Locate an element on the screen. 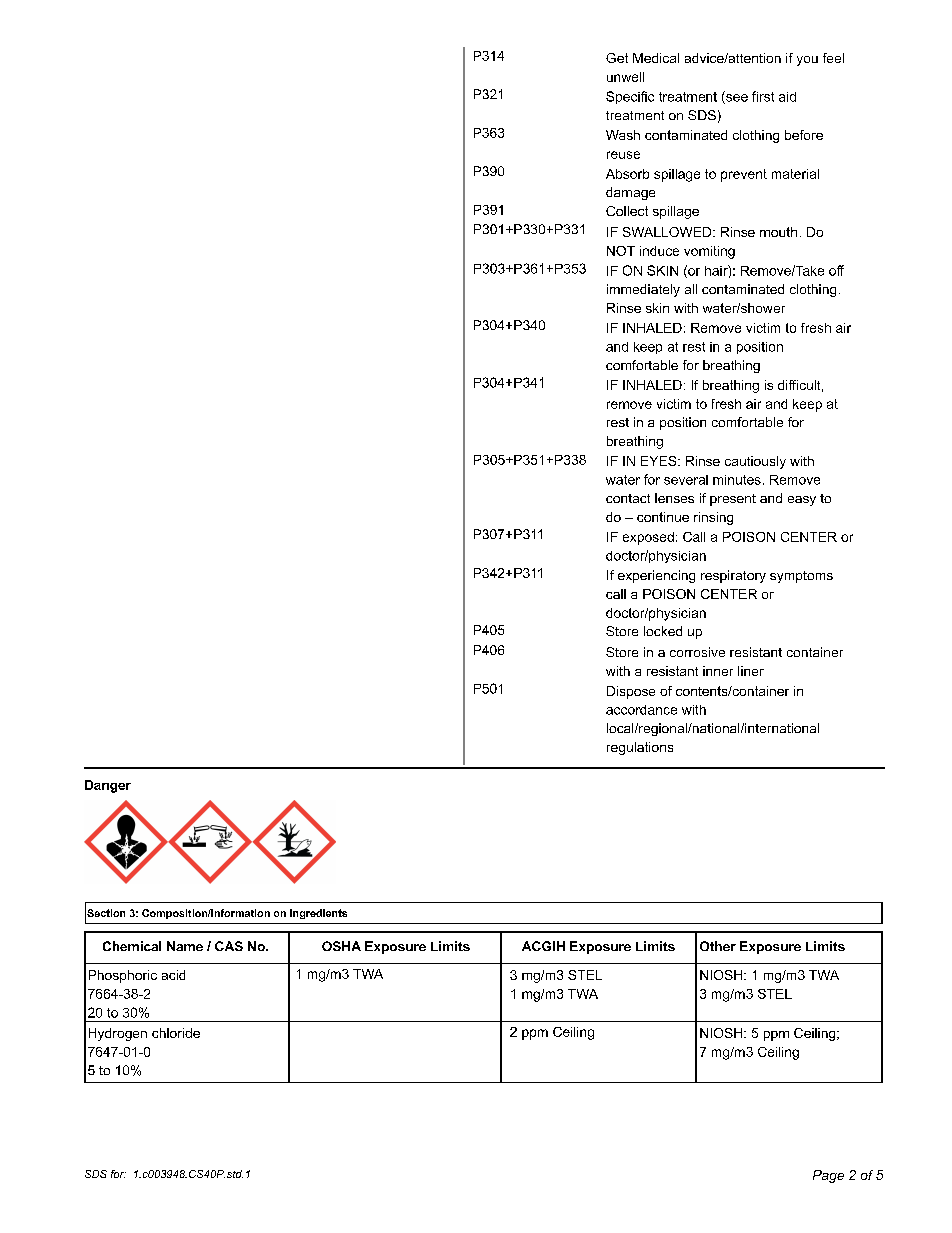 The height and width of the screenshot is (1233, 952). chloride is located at coordinates (176, 1033).
